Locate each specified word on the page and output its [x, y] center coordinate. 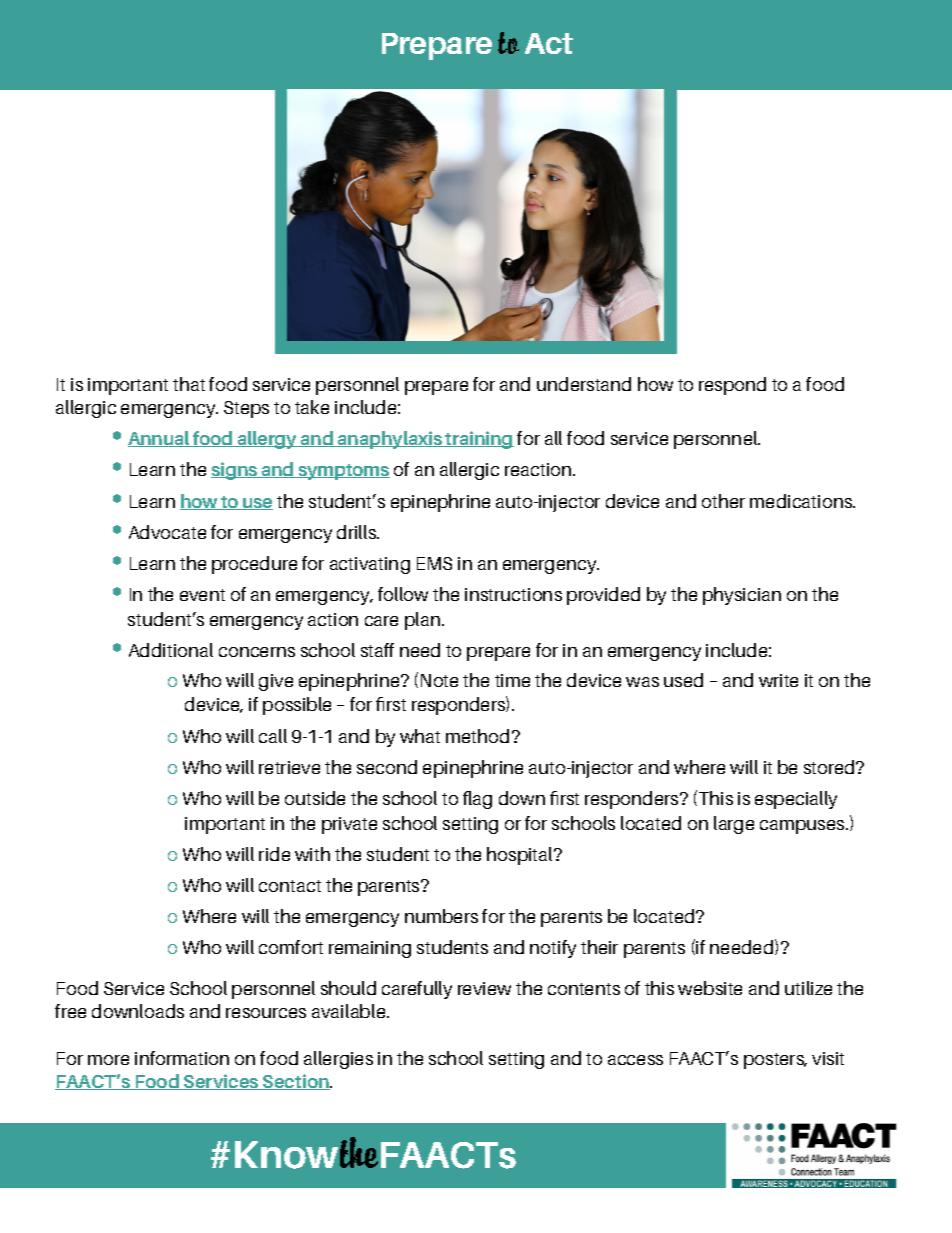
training [479, 440]
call [273, 736]
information [182, 1058]
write [778, 680]
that [189, 384]
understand [584, 384]
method [477, 736]
